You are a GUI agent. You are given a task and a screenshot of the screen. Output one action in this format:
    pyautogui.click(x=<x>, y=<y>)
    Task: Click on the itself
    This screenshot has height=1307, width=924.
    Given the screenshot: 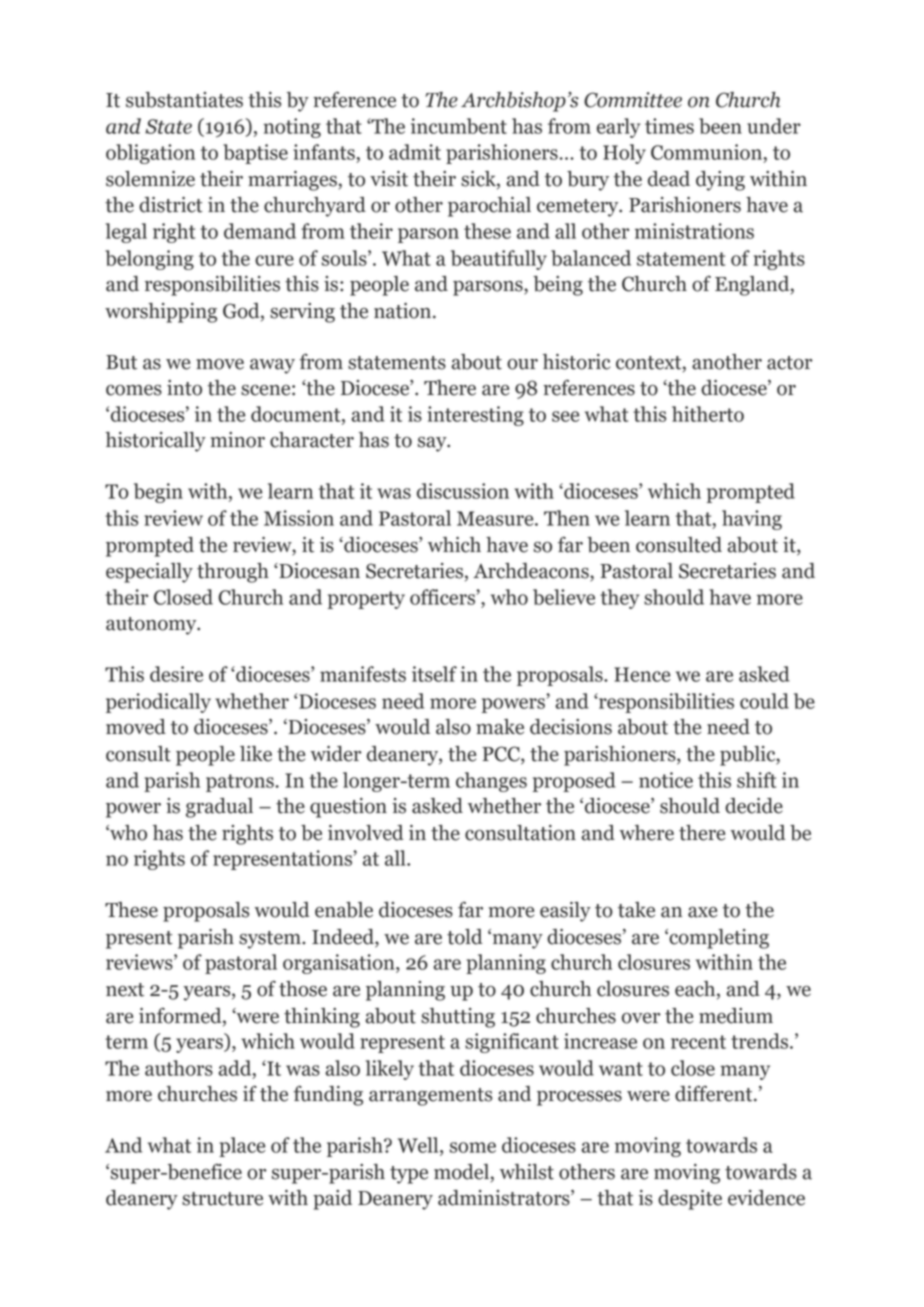 What is the action you would take?
    pyautogui.click(x=434, y=674)
